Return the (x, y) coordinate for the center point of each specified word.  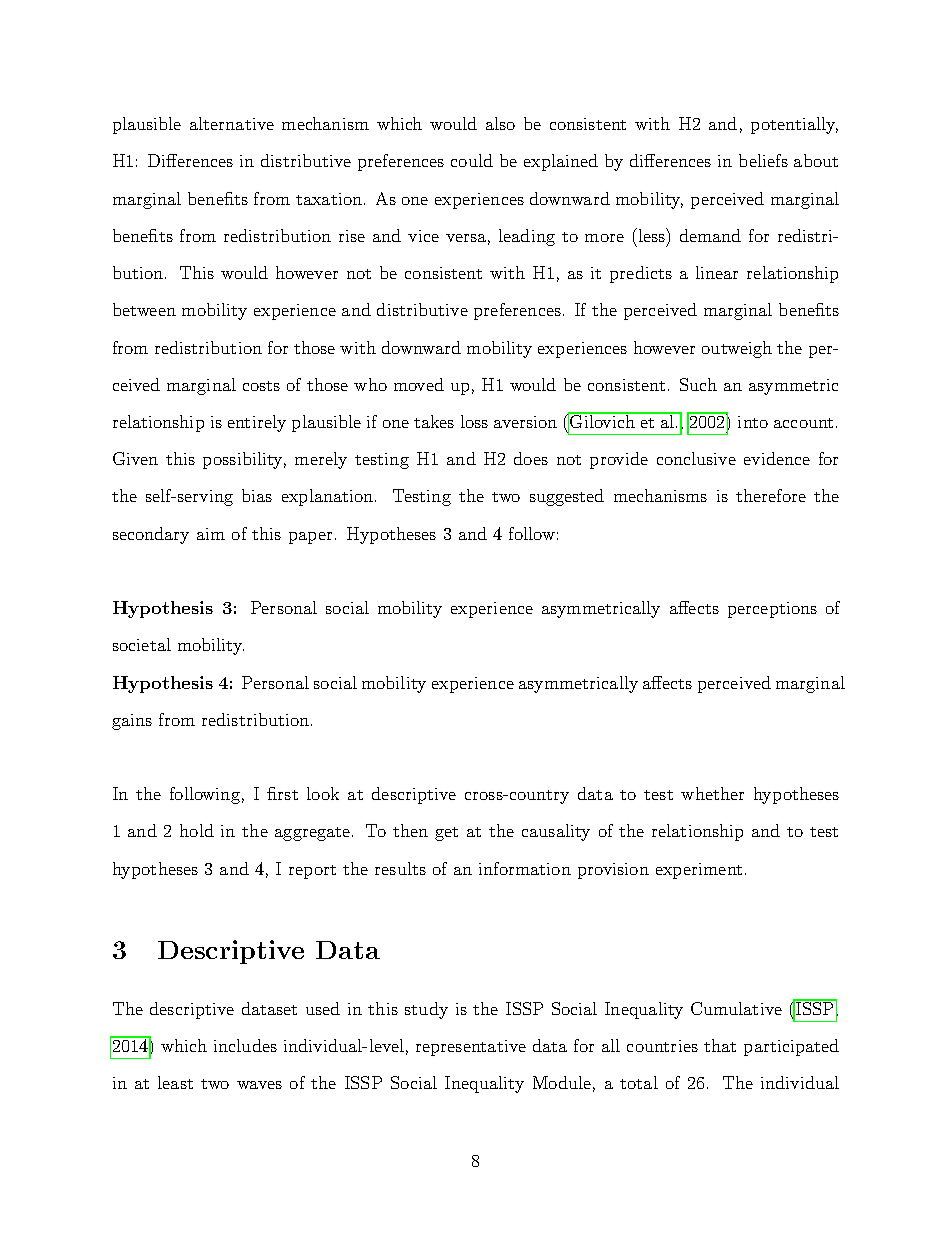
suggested (567, 497)
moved (419, 384)
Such (698, 384)
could (472, 160)
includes (245, 1045)
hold (197, 830)
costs (261, 386)
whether (712, 793)
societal (142, 644)
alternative (232, 123)
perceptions (772, 610)
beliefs (763, 160)
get (446, 834)
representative (471, 1048)
